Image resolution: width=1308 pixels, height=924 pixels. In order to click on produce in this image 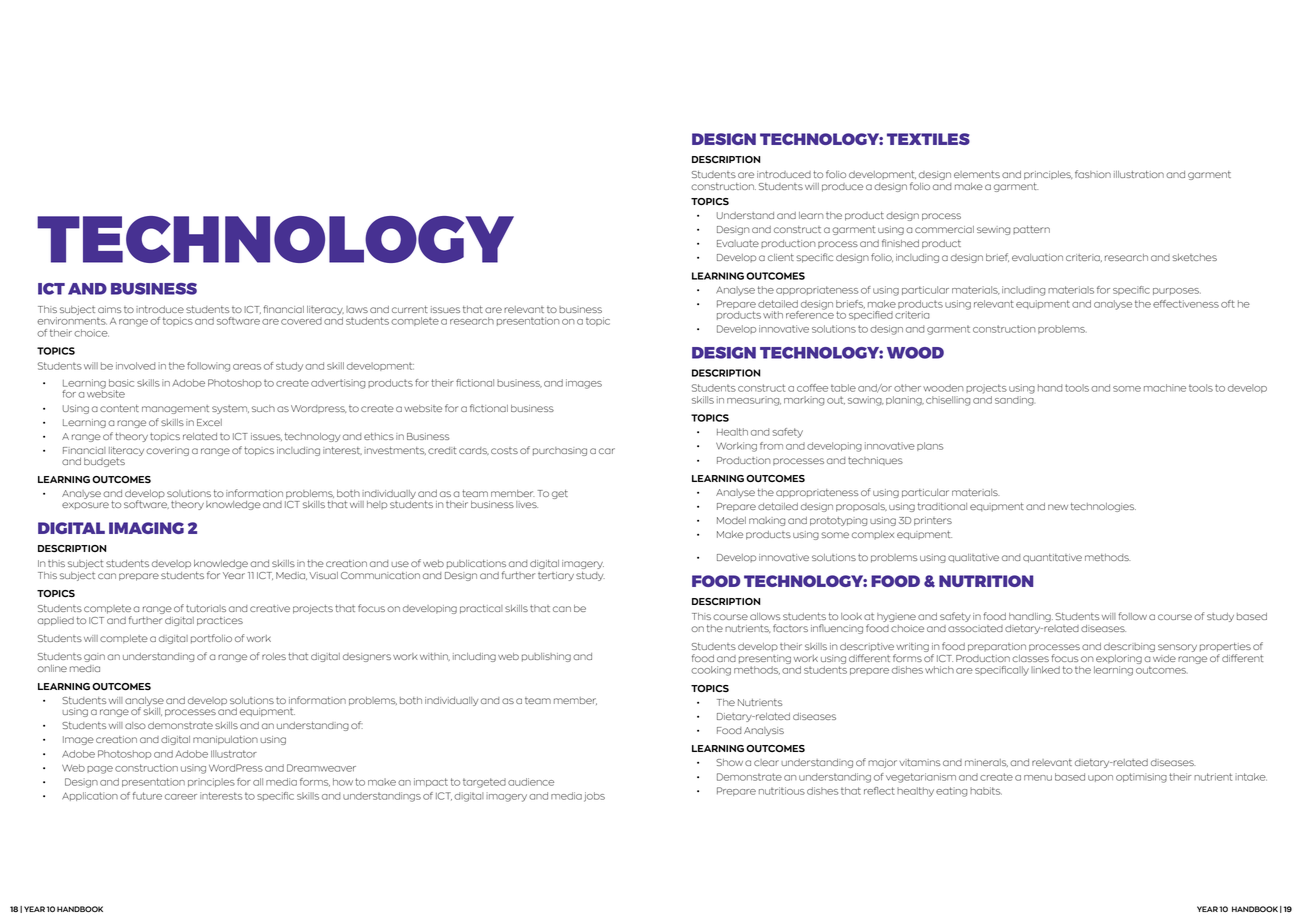, I will do `click(842, 187)`.
